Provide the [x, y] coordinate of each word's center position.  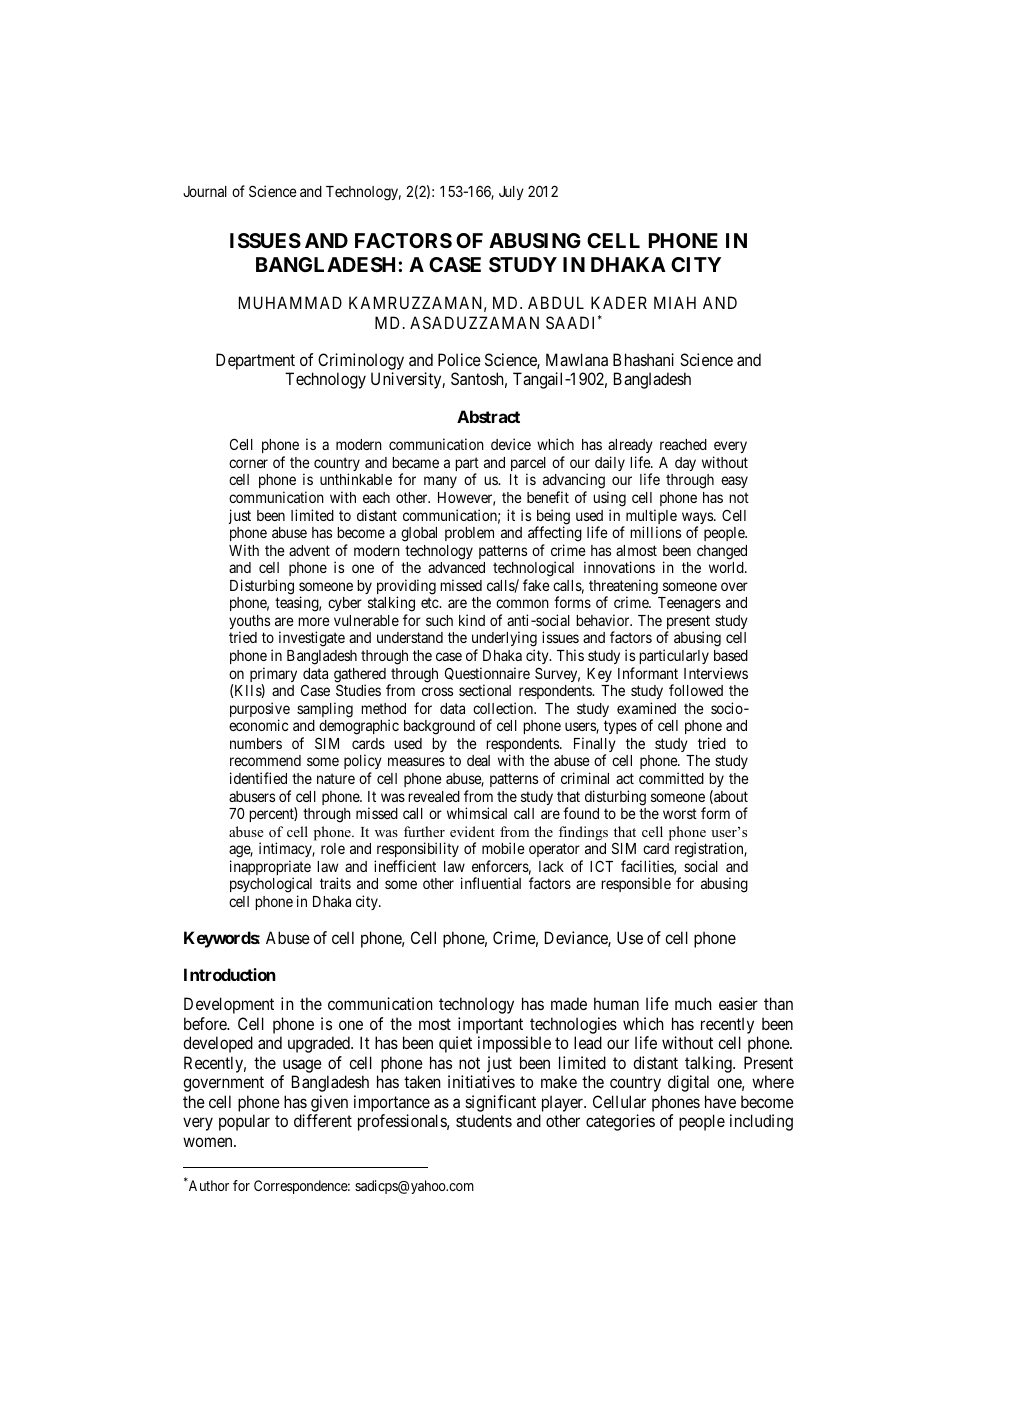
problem [469, 534]
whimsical [477, 813]
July [511, 193]
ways [698, 519]
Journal [205, 191]
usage [301, 1067]
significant [500, 1103]
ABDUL [556, 302]
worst [680, 813]
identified [258, 778]
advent [309, 550]
